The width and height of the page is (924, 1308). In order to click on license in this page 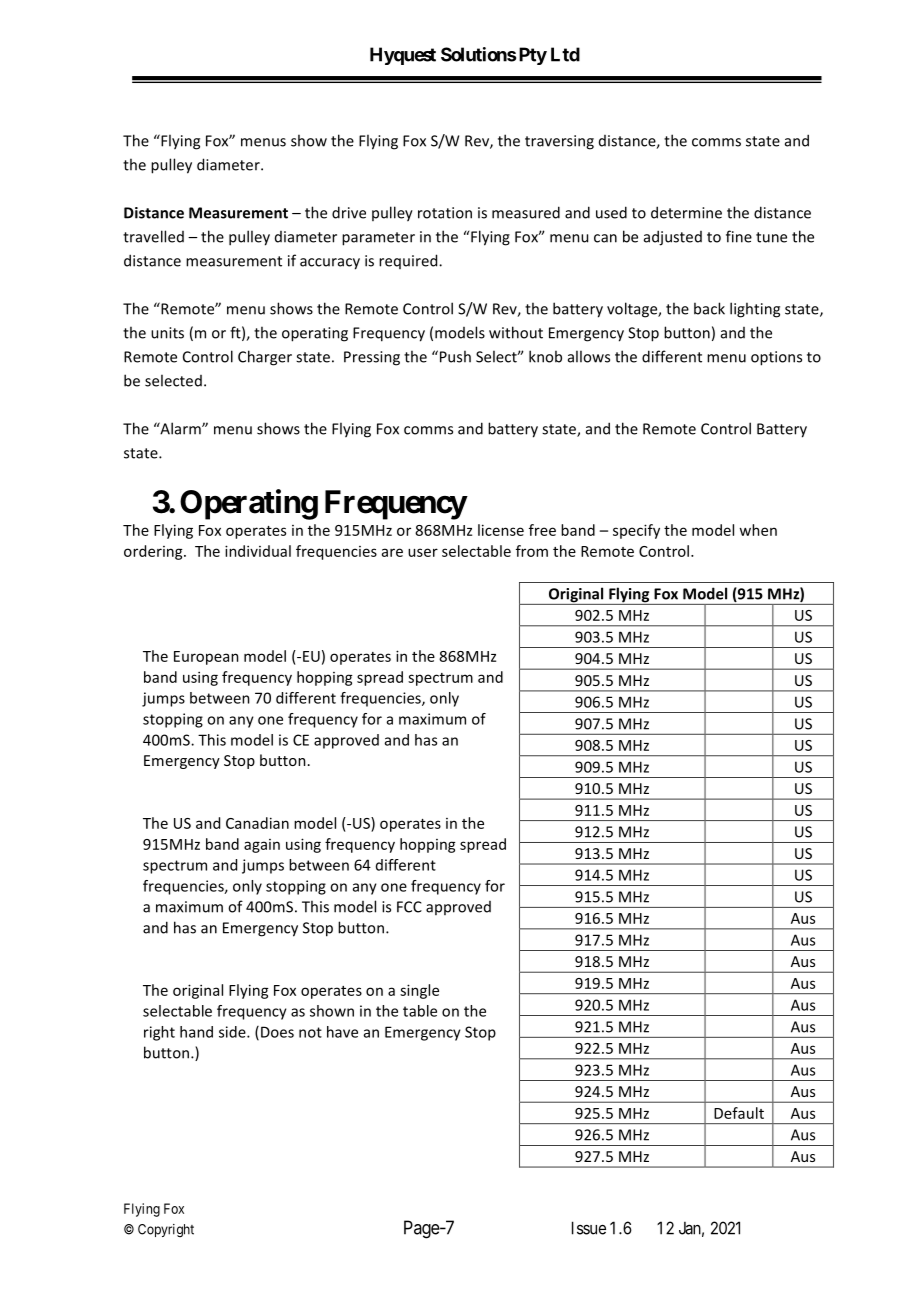, I will do `click(501, 530)`.
